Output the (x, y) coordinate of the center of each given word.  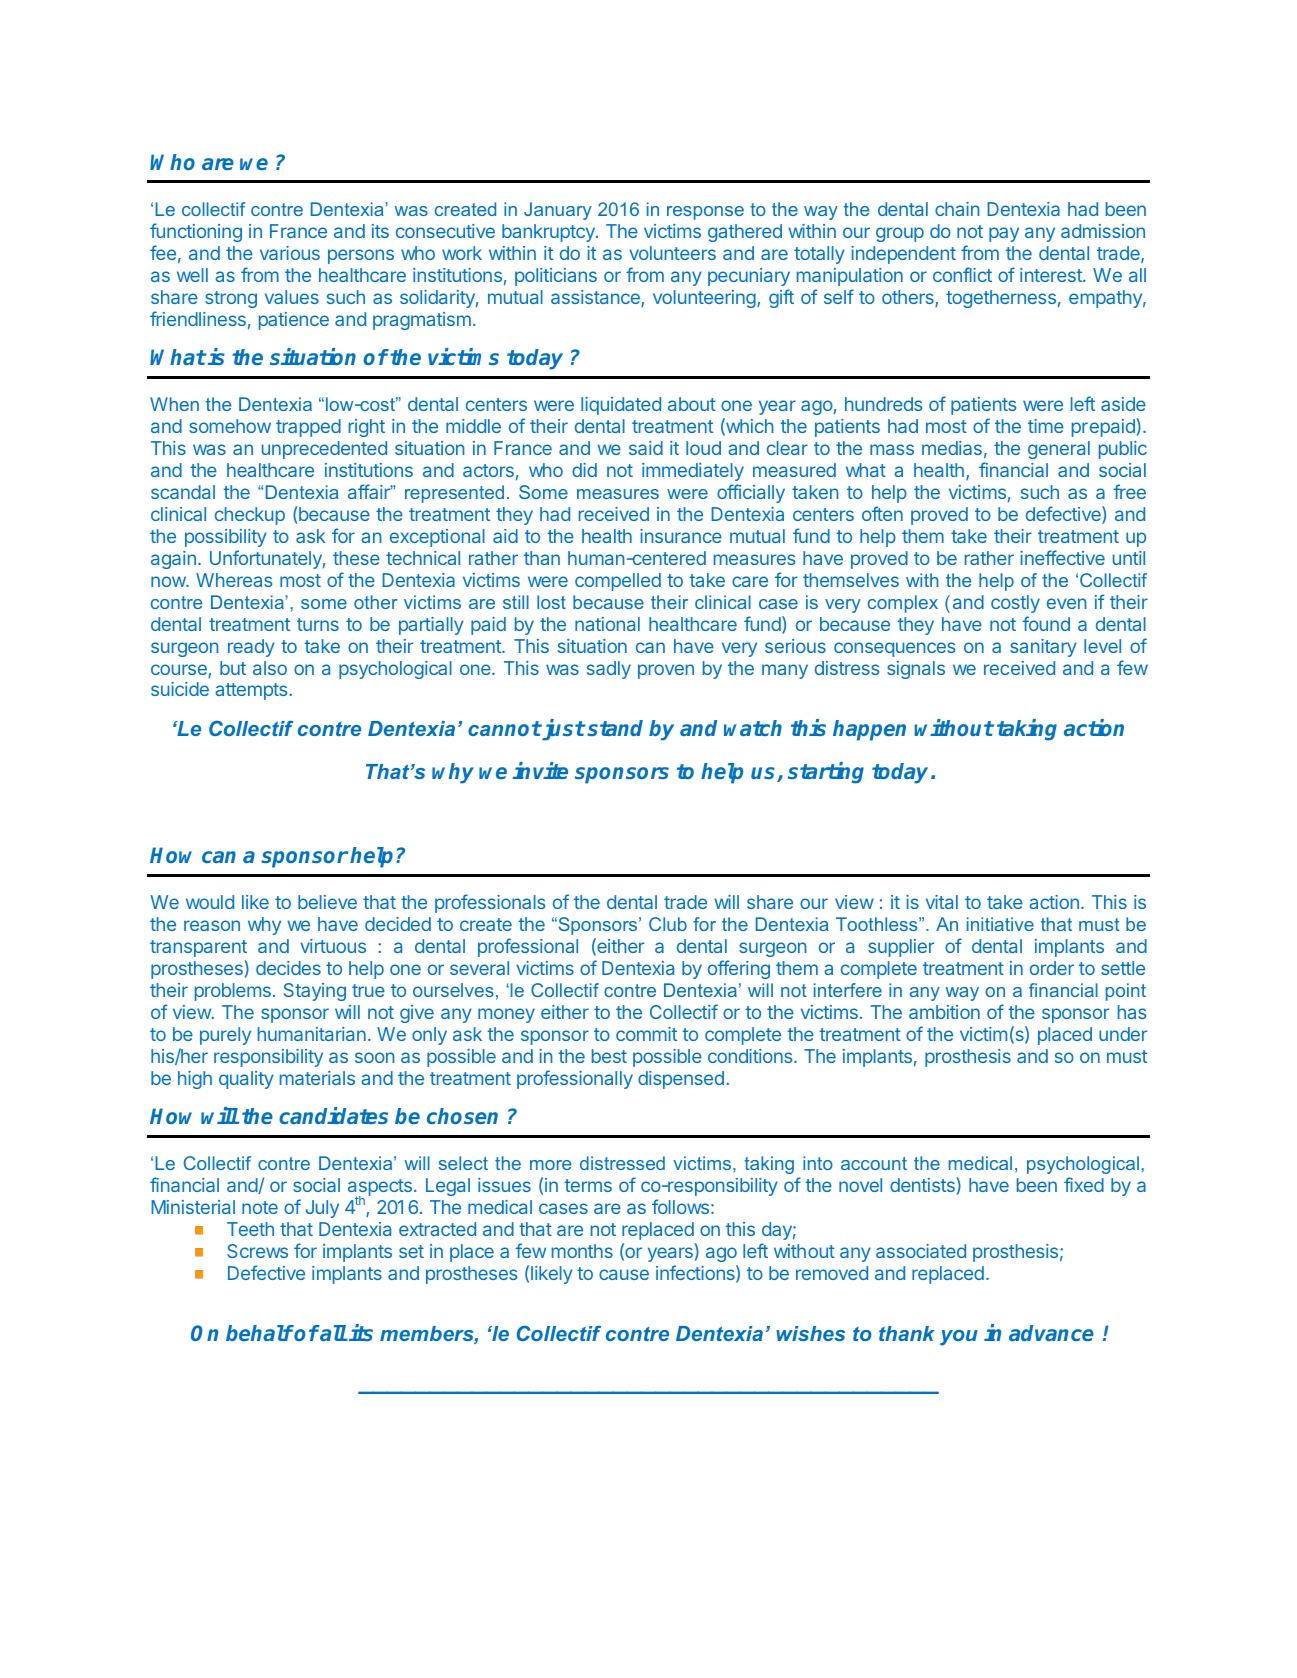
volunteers (672, 253)
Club (668, 924)
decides (288, 968)
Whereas (234, 580)
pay (1004, 234)
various (290, 253)
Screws (257, 1251)
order (1052, 968)
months (582, 1251)
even (1066, 603)
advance (1051, 1333)
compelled (618, 582)
